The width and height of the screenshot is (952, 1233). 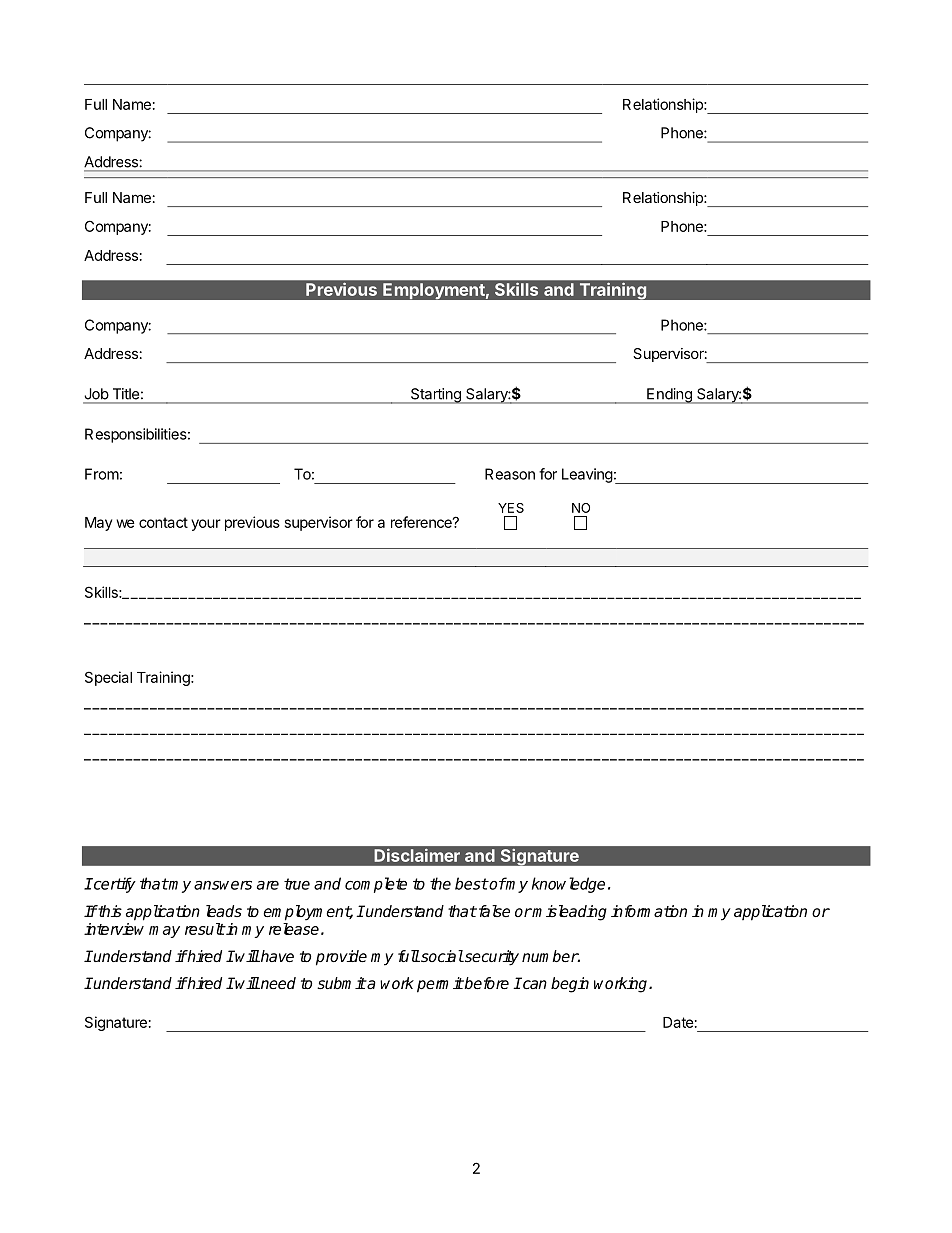 What do you see at coordinates (126, 394) in the screenshot?
I see `Title` at bounding box center [126, 394].
